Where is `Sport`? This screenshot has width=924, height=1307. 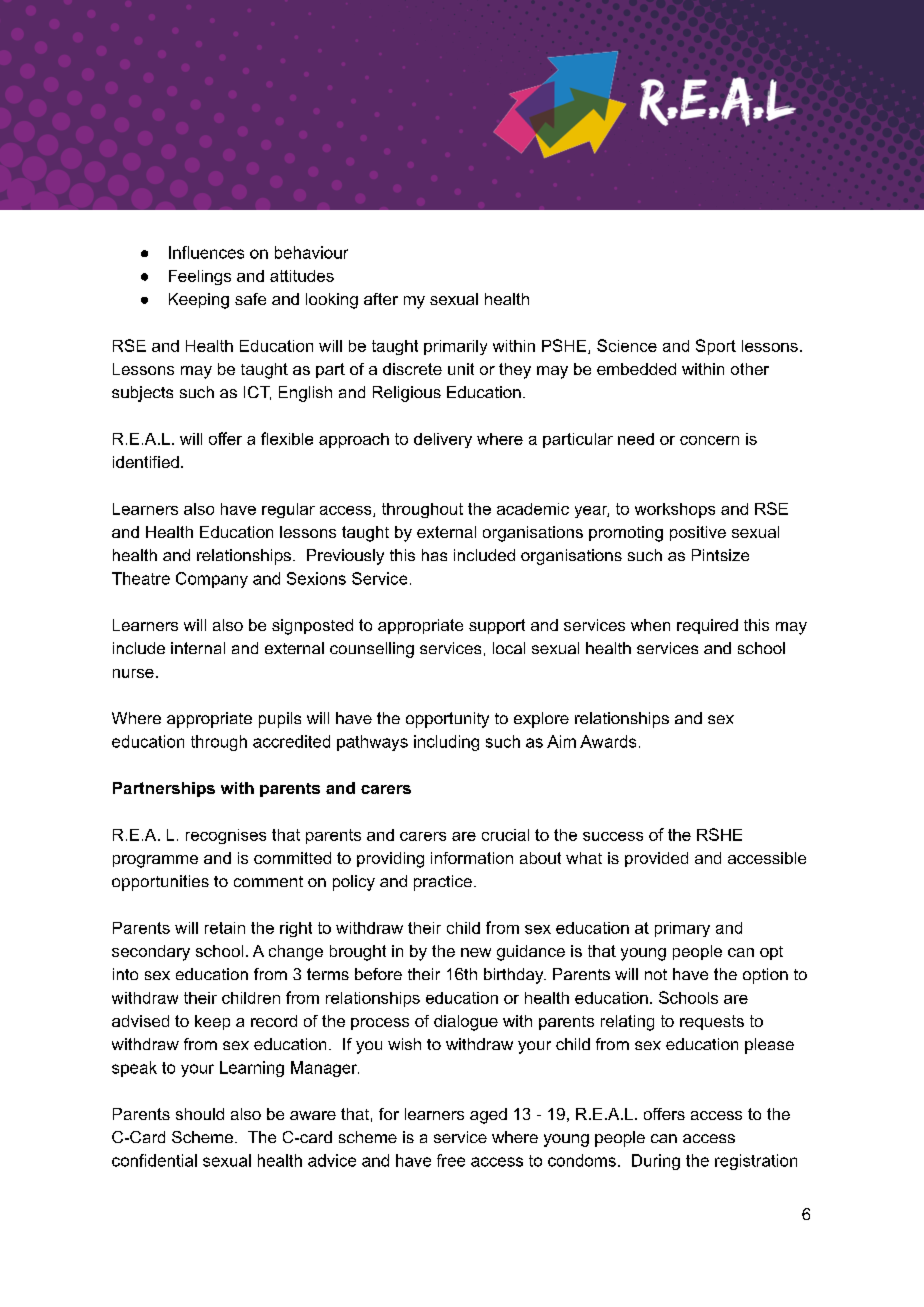
Sport is located at coordinates (716, 347).
